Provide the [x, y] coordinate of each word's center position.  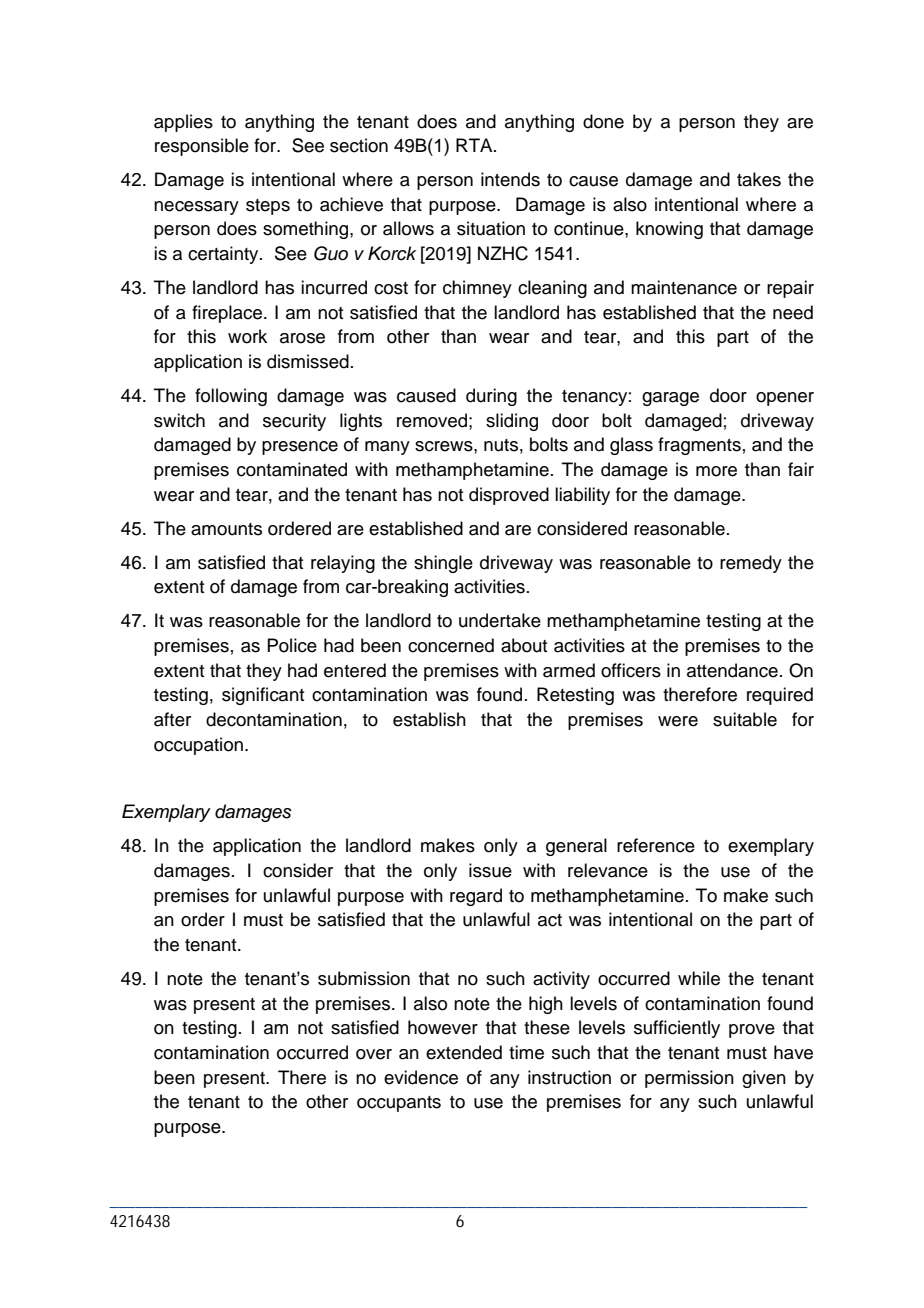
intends [510, 179]
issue [490, 870]
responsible [202, 147]
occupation [198, 746]
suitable [745, 719]
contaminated [292, 469]
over [374, 1054]
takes [759, 179]
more [716, 471]
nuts [501, 445]
